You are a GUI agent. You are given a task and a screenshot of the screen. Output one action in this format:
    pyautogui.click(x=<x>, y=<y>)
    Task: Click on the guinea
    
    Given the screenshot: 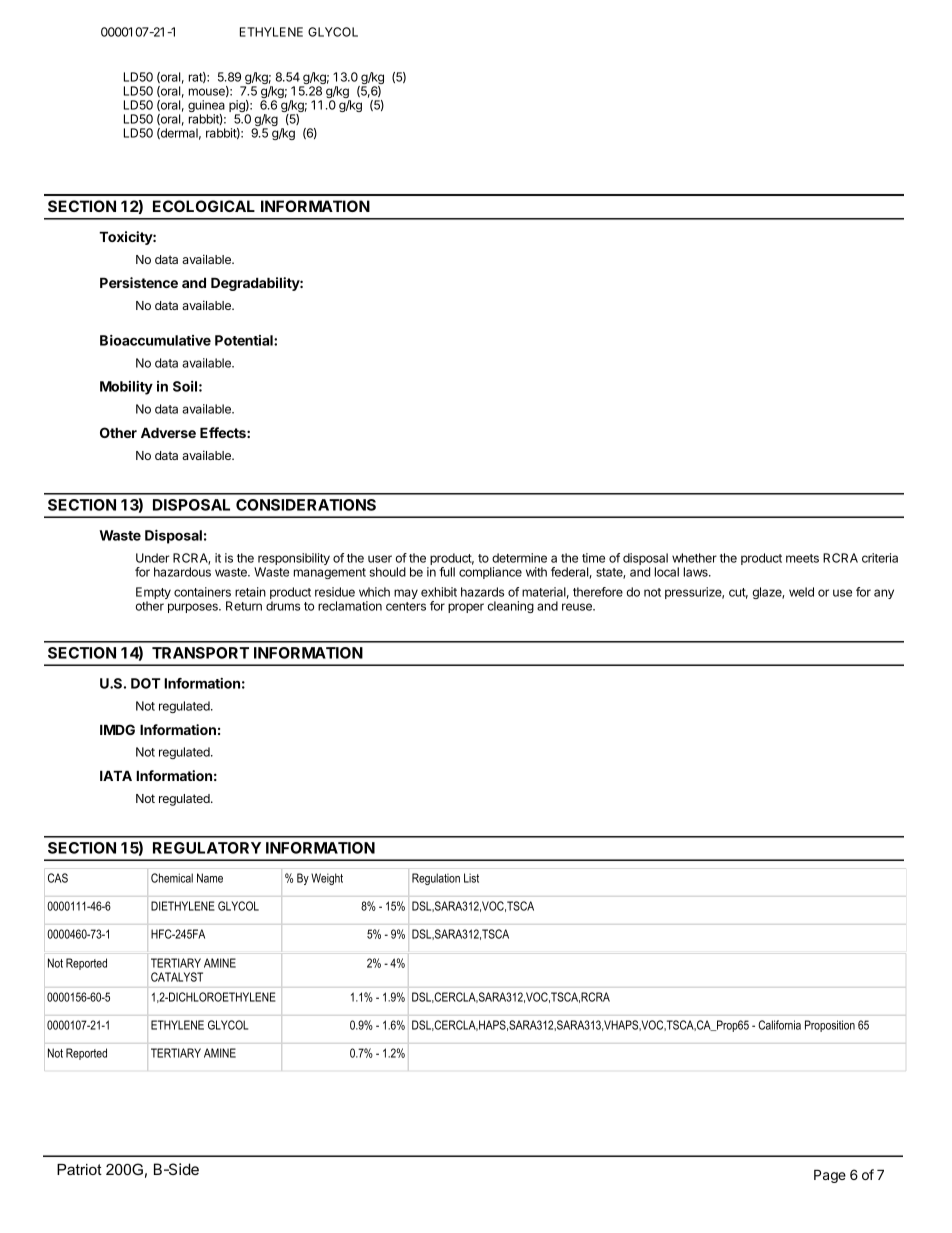 What is the action you would take?
    pyautogui.click(x=206, y=107)
